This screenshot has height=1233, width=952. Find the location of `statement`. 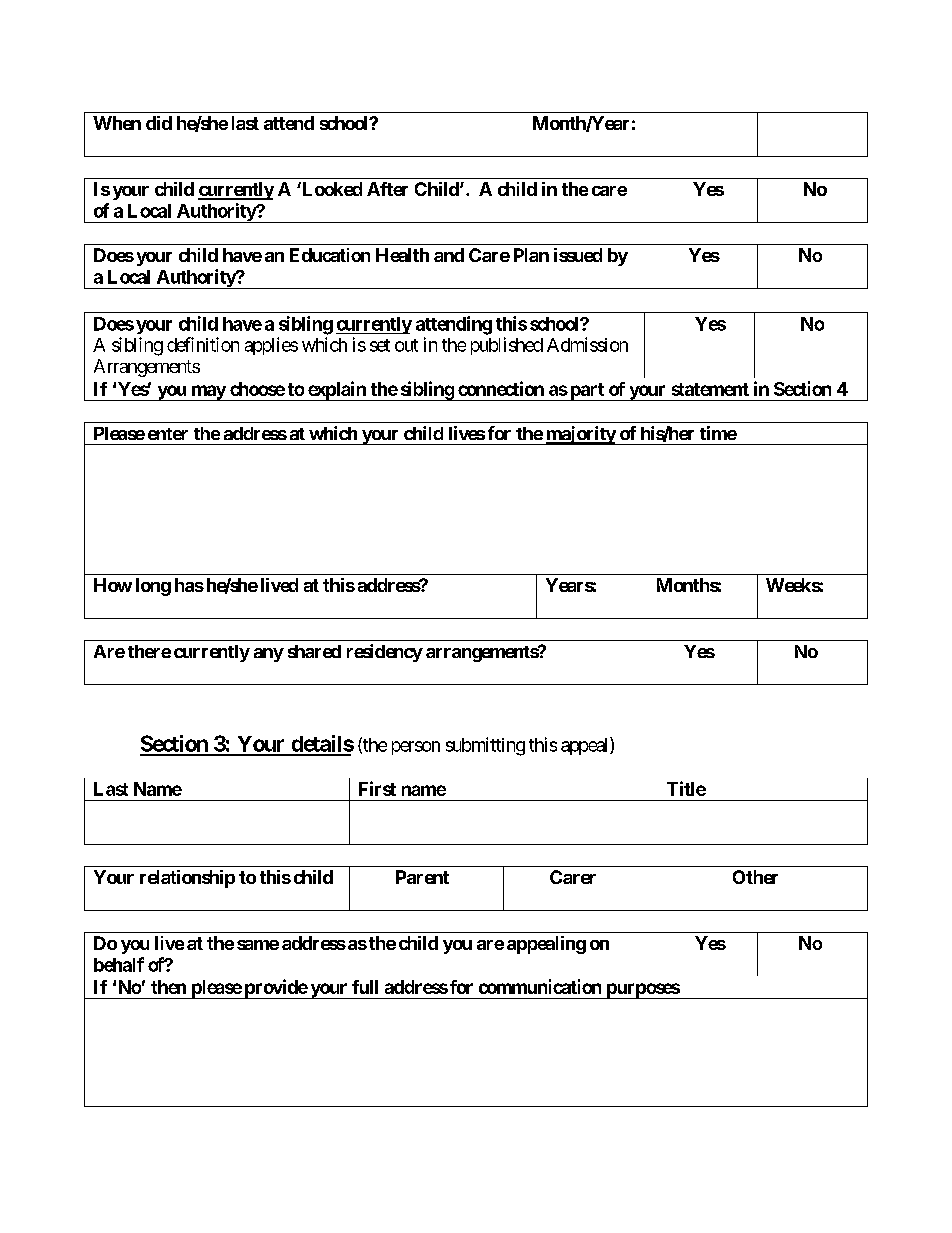

statement is located at coordinates (710, 389).
